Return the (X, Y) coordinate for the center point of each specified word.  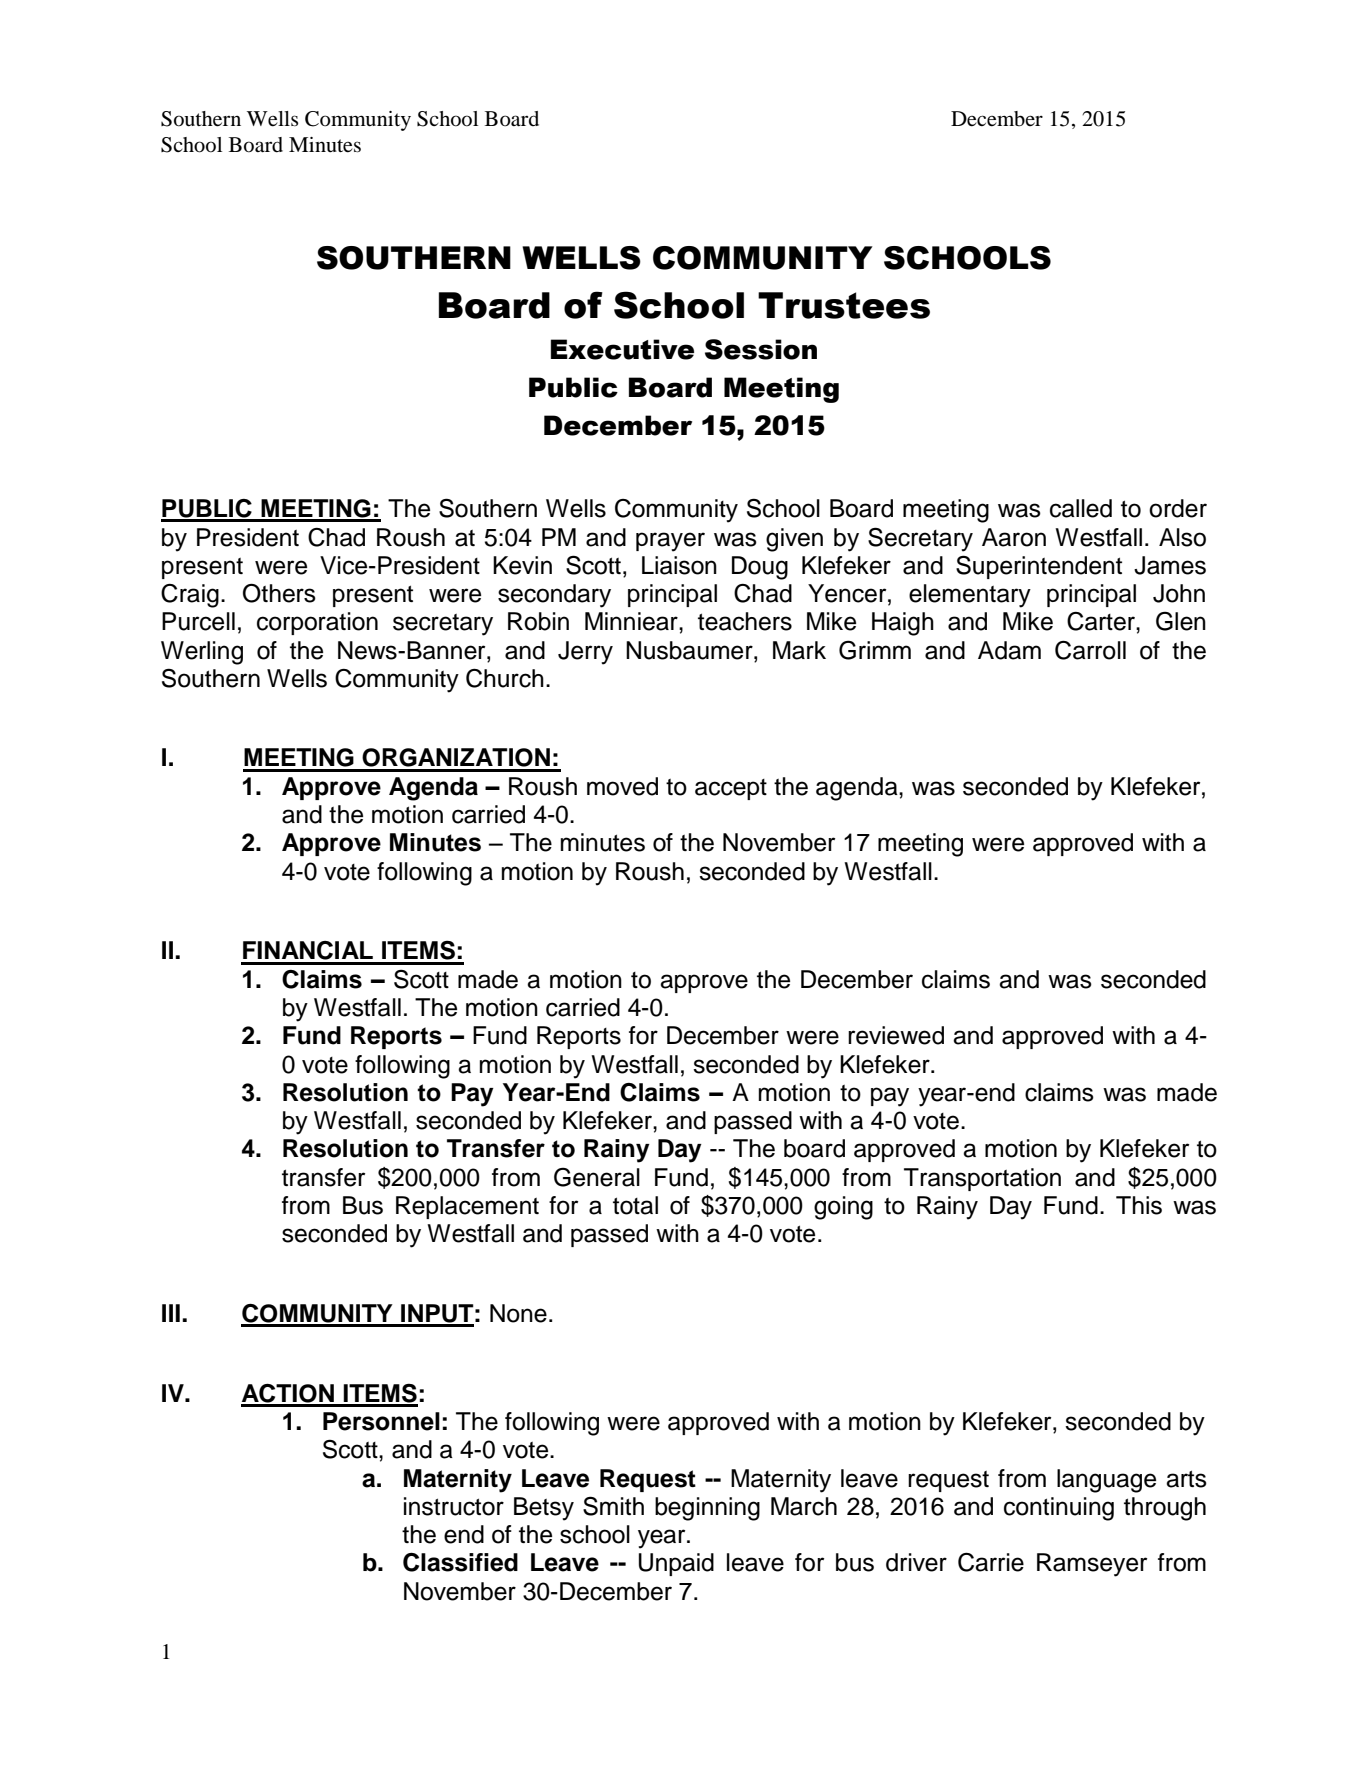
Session (761, 349)
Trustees (844, 305)
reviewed (896, 1035)
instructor (454, 1506)
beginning (707, 1509)
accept (731, 789)
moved (622, 786)
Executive (622, 349)
